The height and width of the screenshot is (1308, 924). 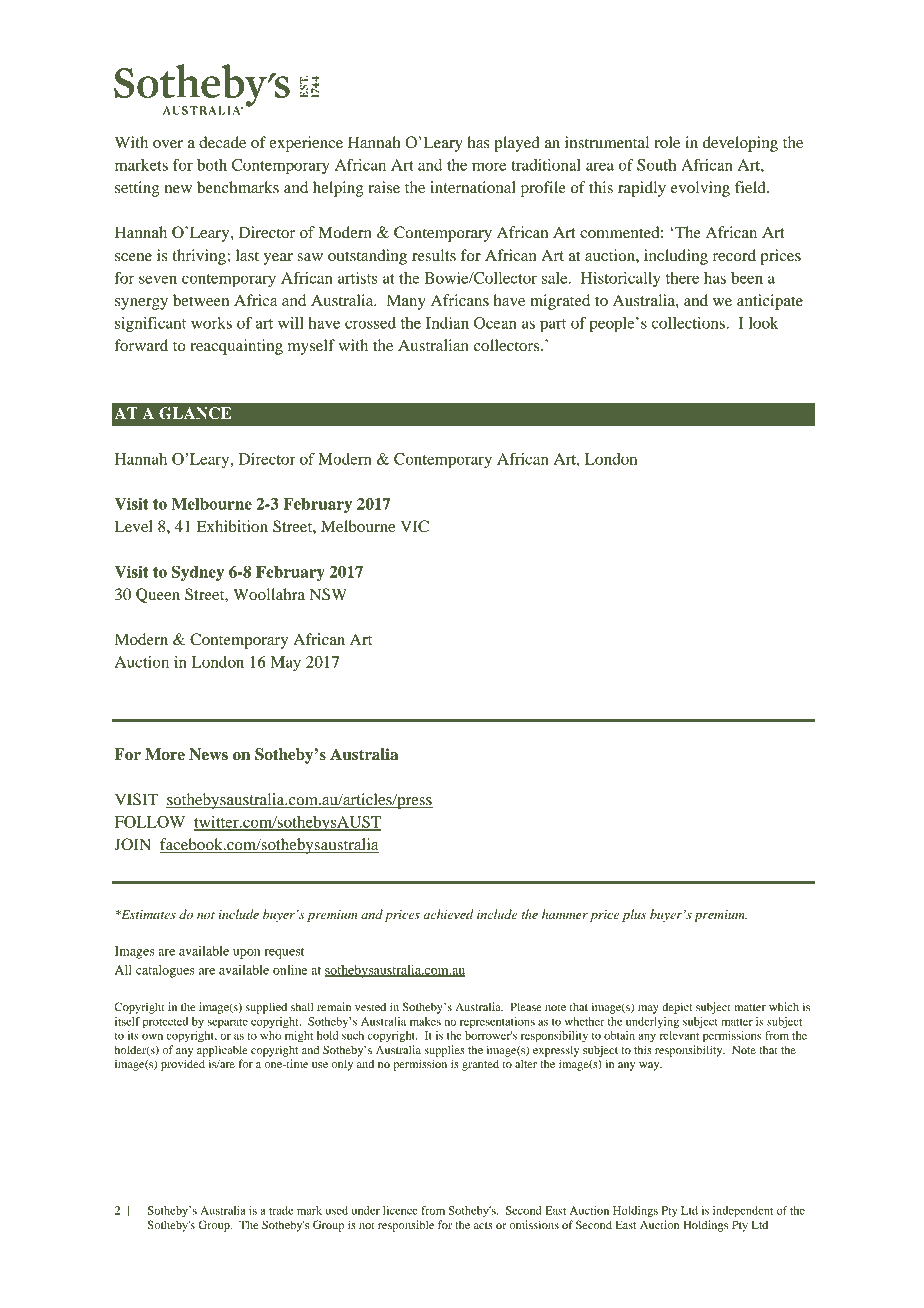 I want to click on international, so click(x=473, y=187).
